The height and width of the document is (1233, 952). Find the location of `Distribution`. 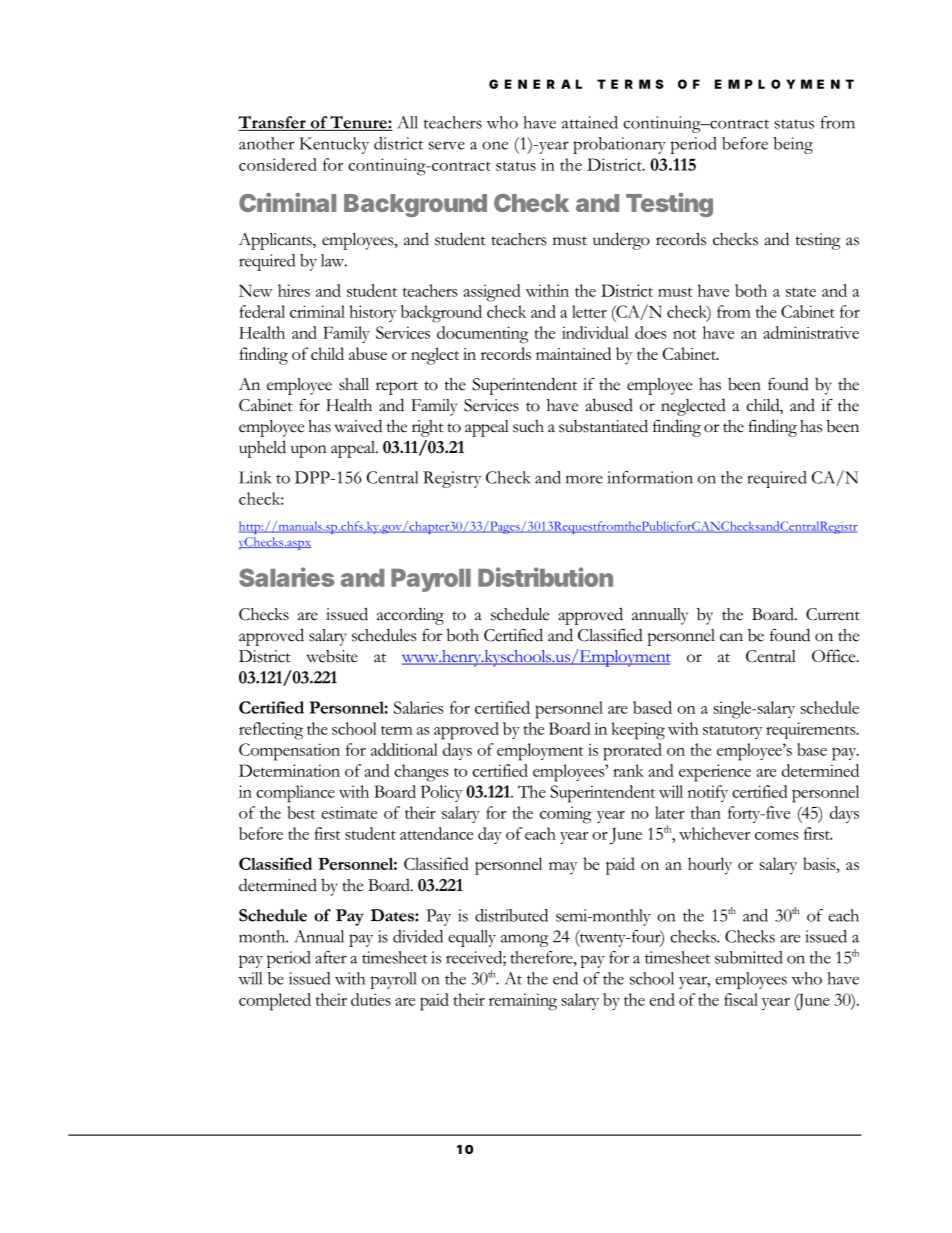

Distribution is located at coordinates (545, 577).
